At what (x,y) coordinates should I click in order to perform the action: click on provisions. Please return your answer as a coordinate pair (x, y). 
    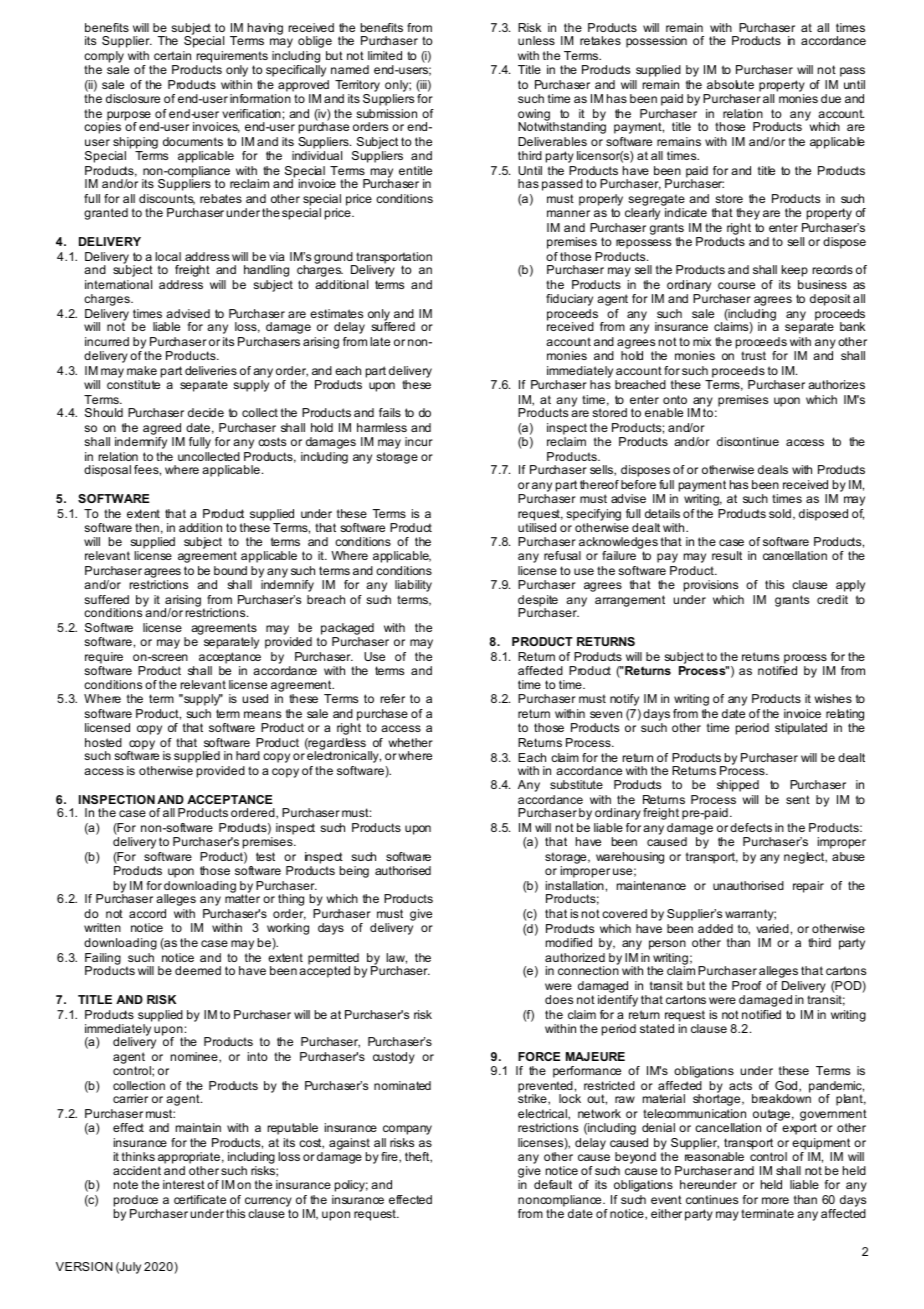
    Looking at the image, I should click on (711, 586).
